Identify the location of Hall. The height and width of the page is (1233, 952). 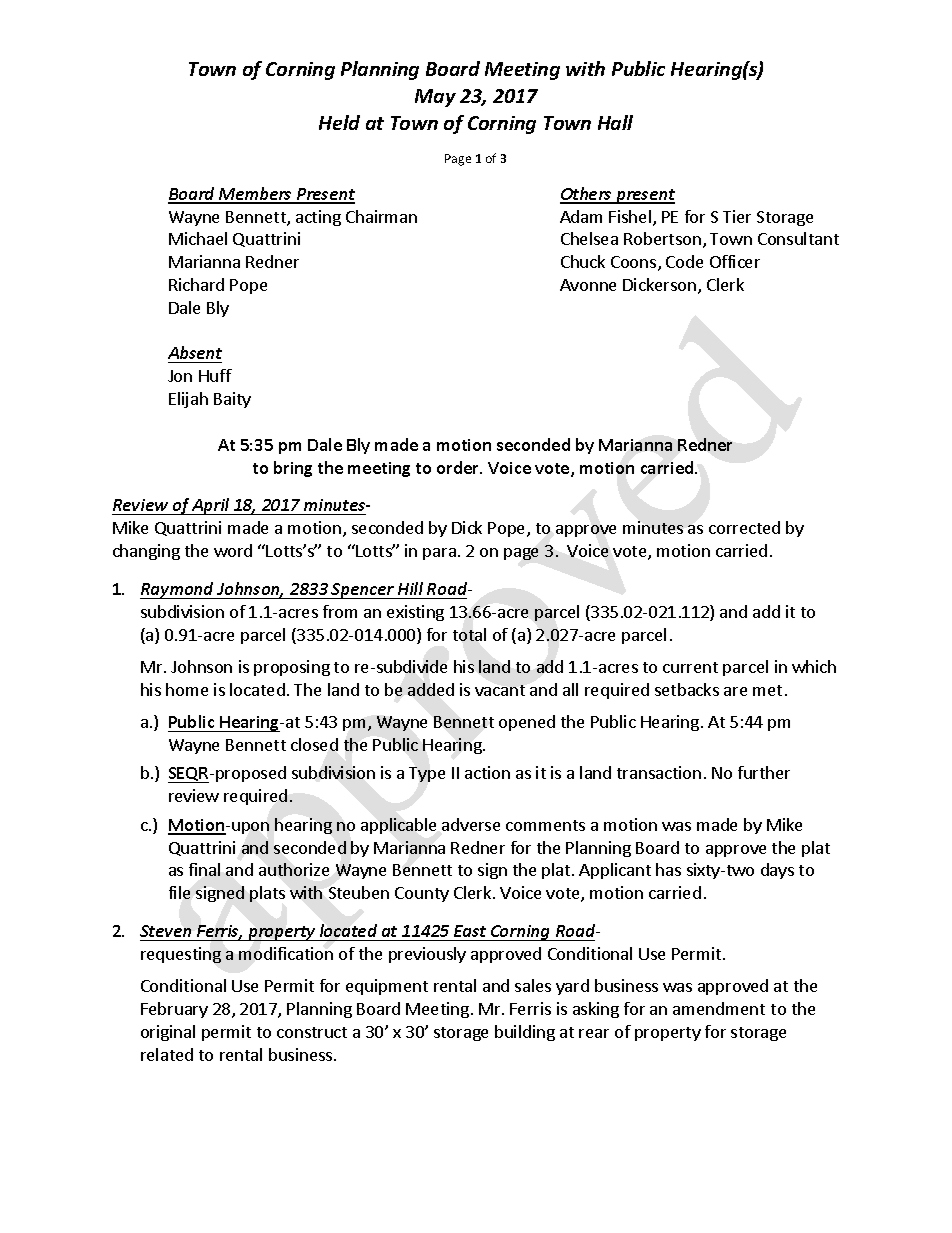
(615, 122).
